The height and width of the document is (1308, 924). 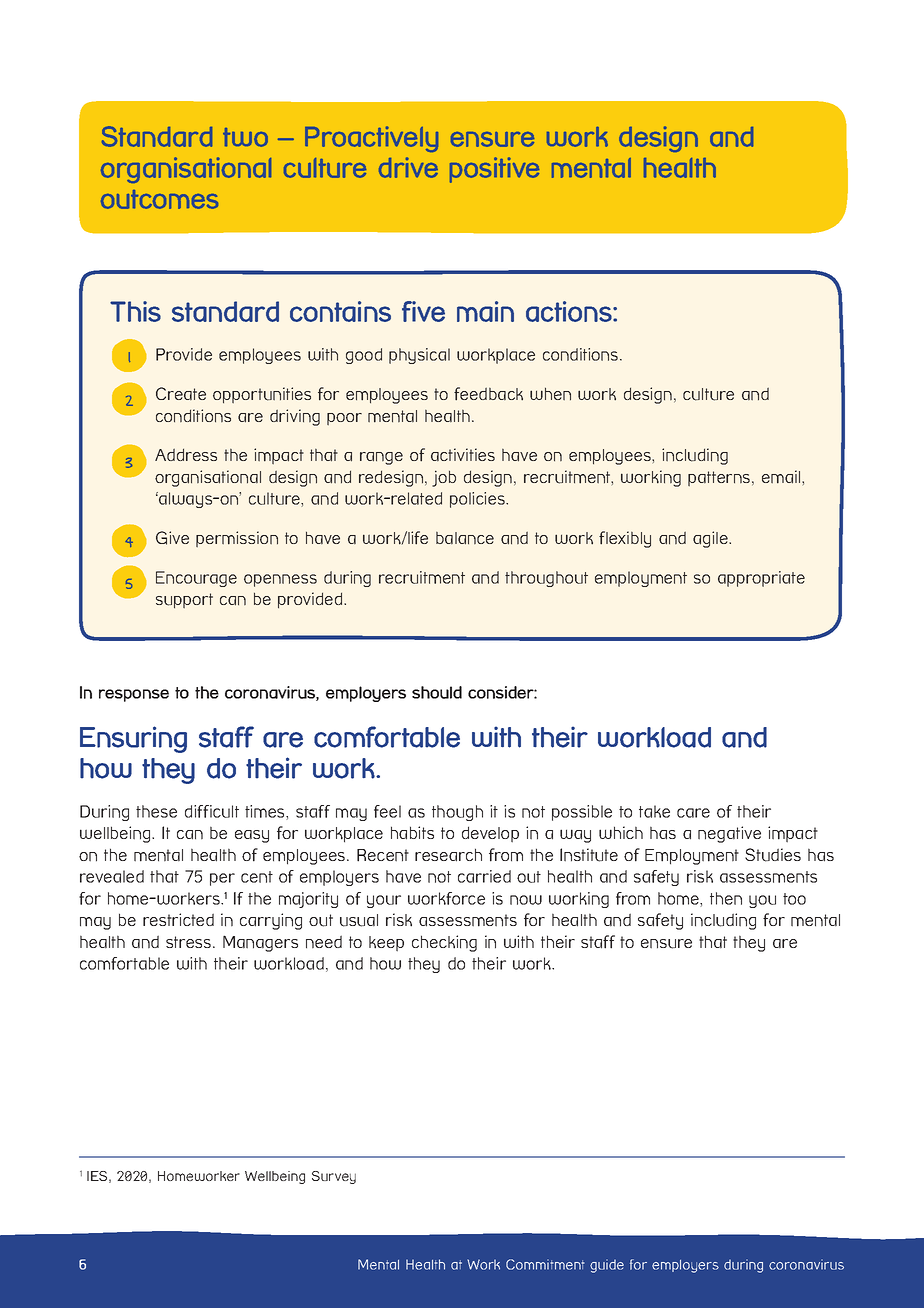 What do you see at coordinates (181, 393) in the document?
I see `Create` at bounding box center [181, 393].
